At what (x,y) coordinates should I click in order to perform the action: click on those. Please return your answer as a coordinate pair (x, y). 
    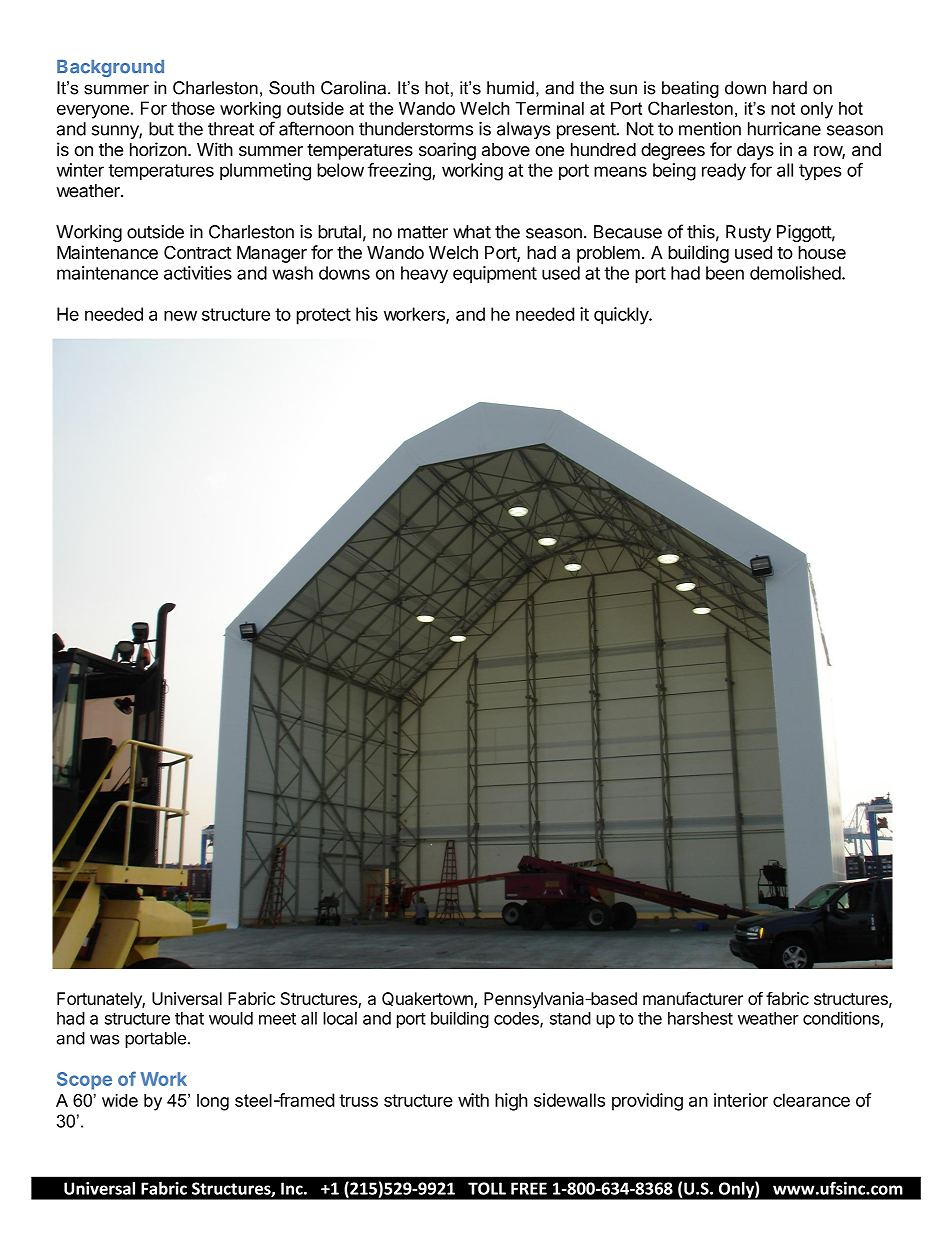
    Looking at the image, I should click on (193, 108).
